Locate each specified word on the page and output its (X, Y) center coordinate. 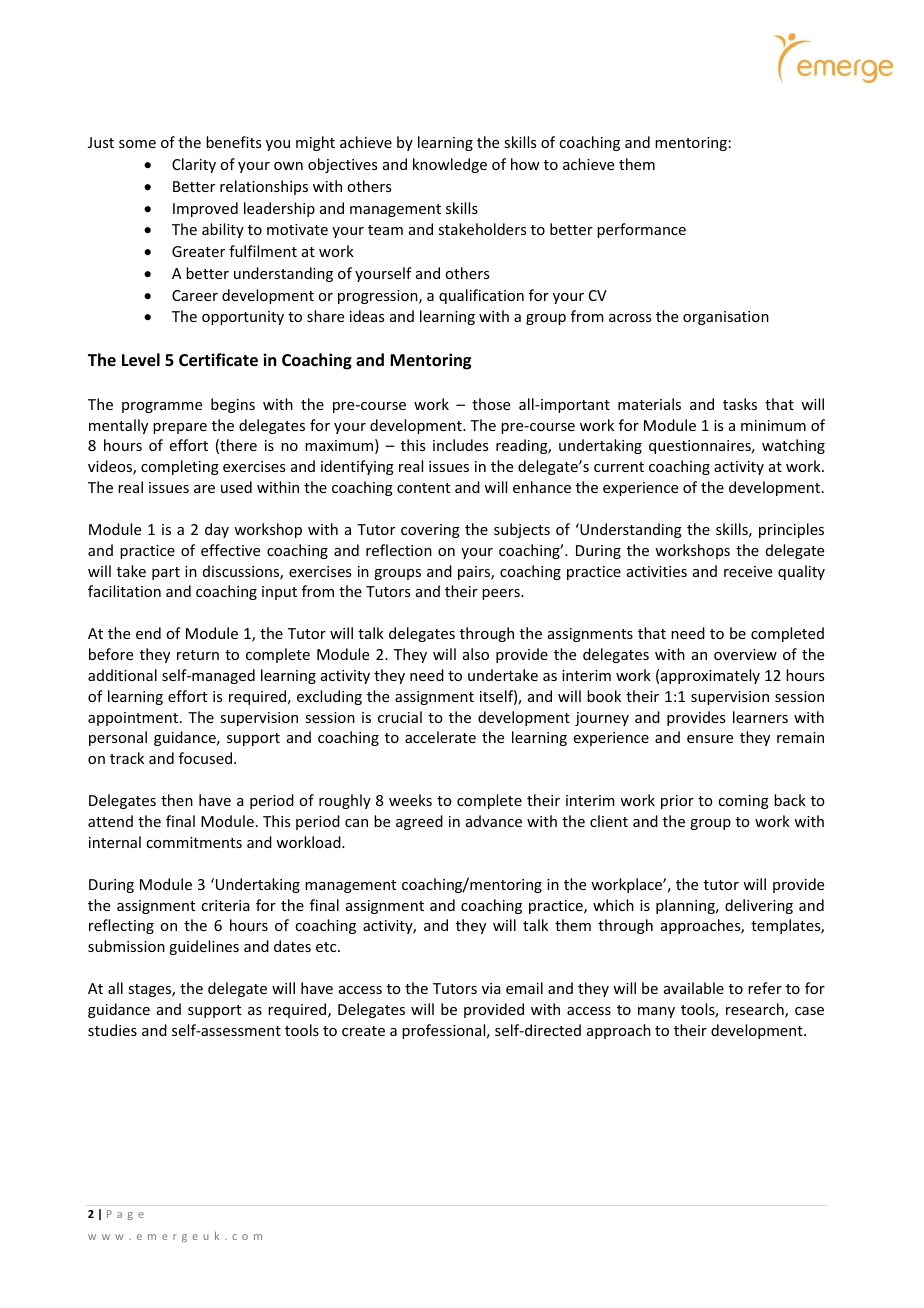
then (177, 800)
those (491, 404)
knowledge (450, 165)
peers (502, 594)
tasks (740, 404)
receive (748, 571)
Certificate (218, 360)
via (491, 988)
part (166, 573)
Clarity (194, 165)
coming (743, 802)
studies (112, 1030)
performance (641, 230)
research (756, 1010)
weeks (410, 800)
